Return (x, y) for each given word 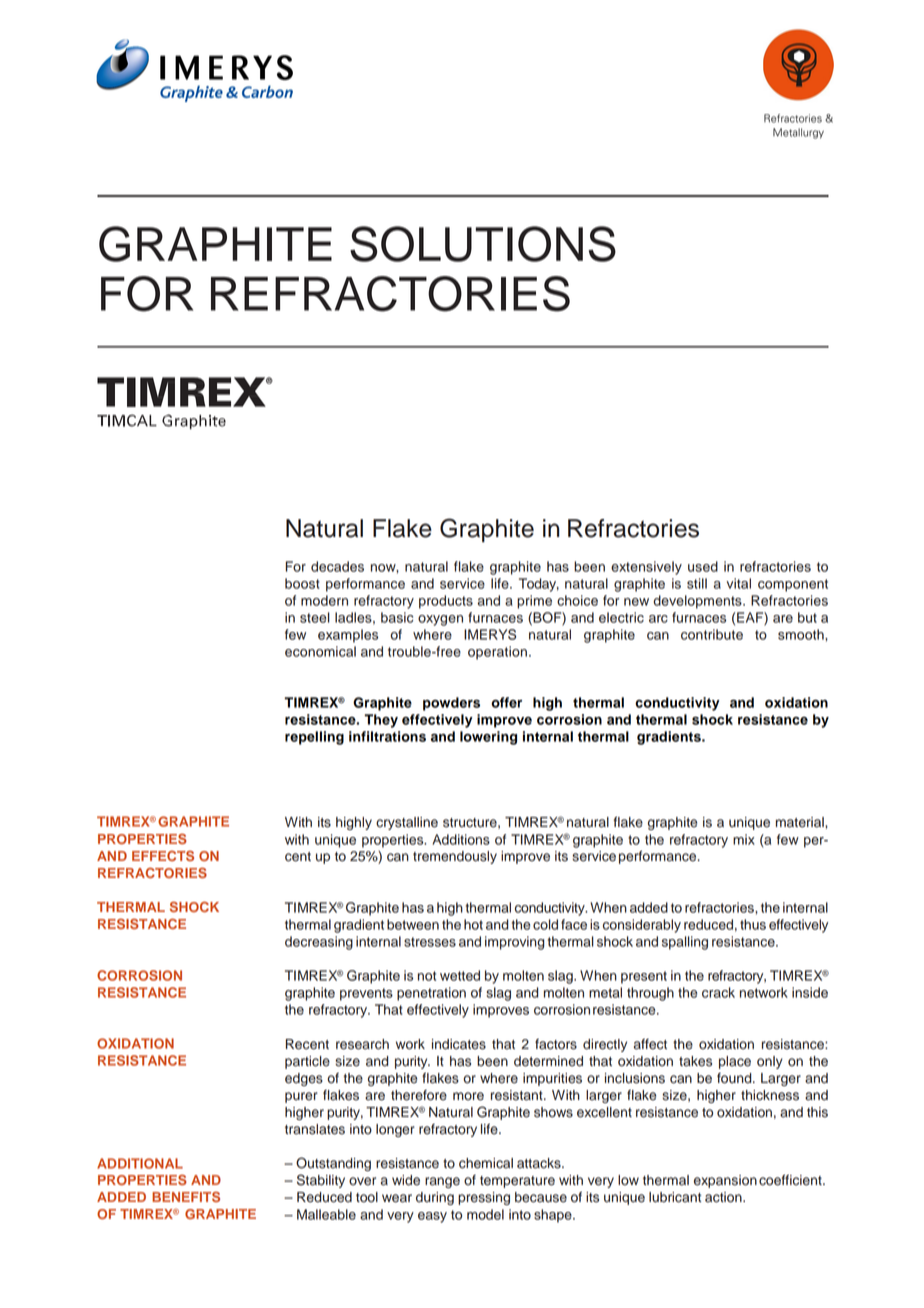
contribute (712, 634)
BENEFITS (186, 1197)
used (703, 566)
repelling (314, 738)
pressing (484, 1198)
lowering (488, 738)
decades (337, 566)
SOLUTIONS (483, 244)
